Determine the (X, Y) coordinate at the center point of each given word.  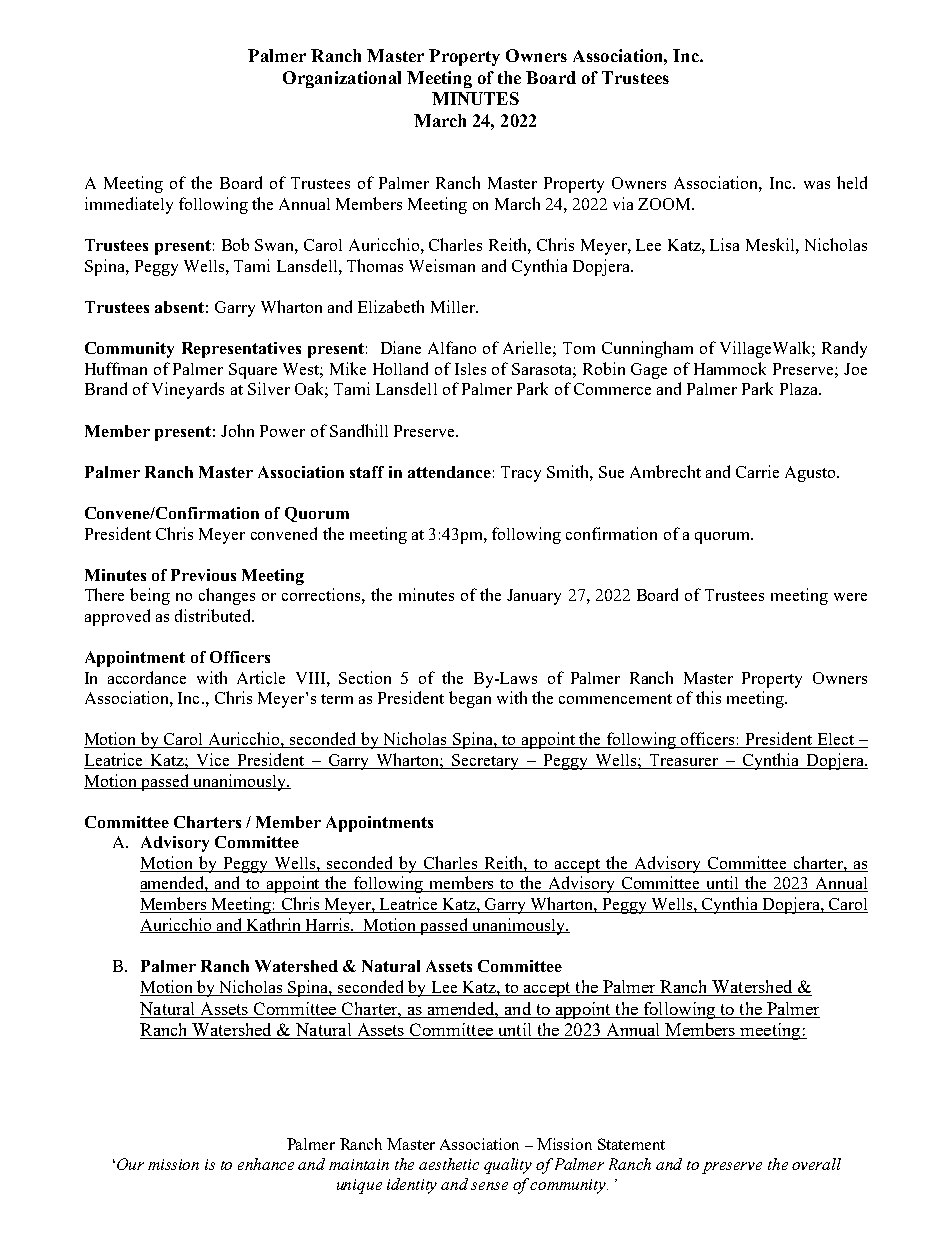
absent (179, 307)
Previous (203, 575)
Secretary (486, 762)
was (817, 185)
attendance (449, 472)
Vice (213, 761)
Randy (844, 349)
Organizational (342, 79)
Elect (836, 740)
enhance (266, 1164)
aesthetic (449, 1164)
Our (130, 1164)
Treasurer (684, 761)
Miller (454, 306)
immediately (129, 205)
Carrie (757, 471)
